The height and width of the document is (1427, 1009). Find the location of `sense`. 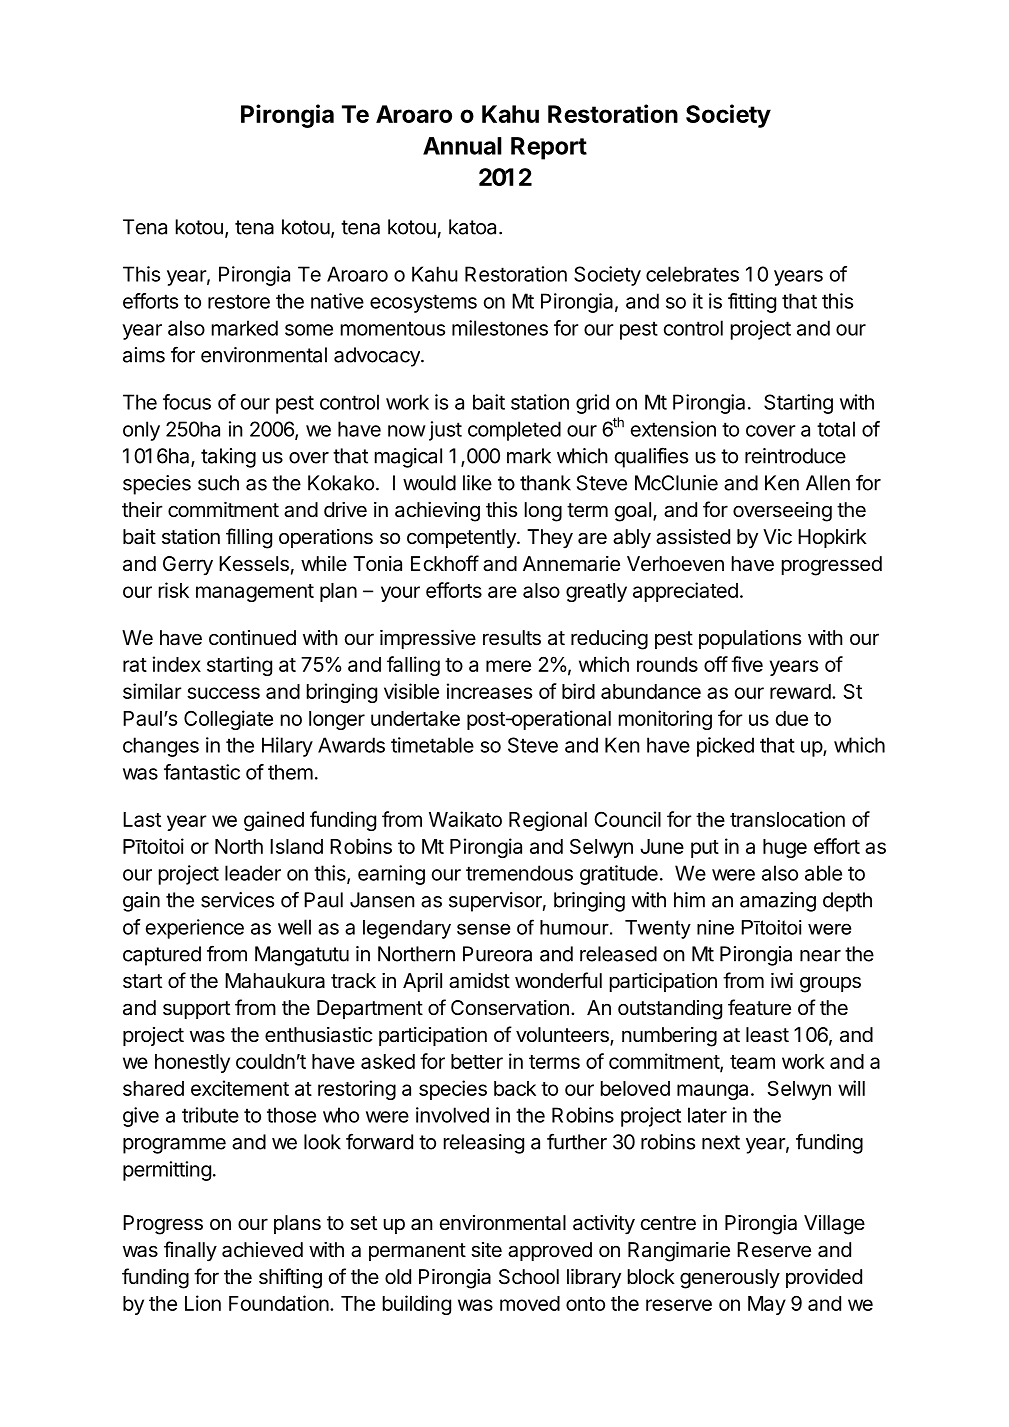

sense is located at coordinates (483, 929).
